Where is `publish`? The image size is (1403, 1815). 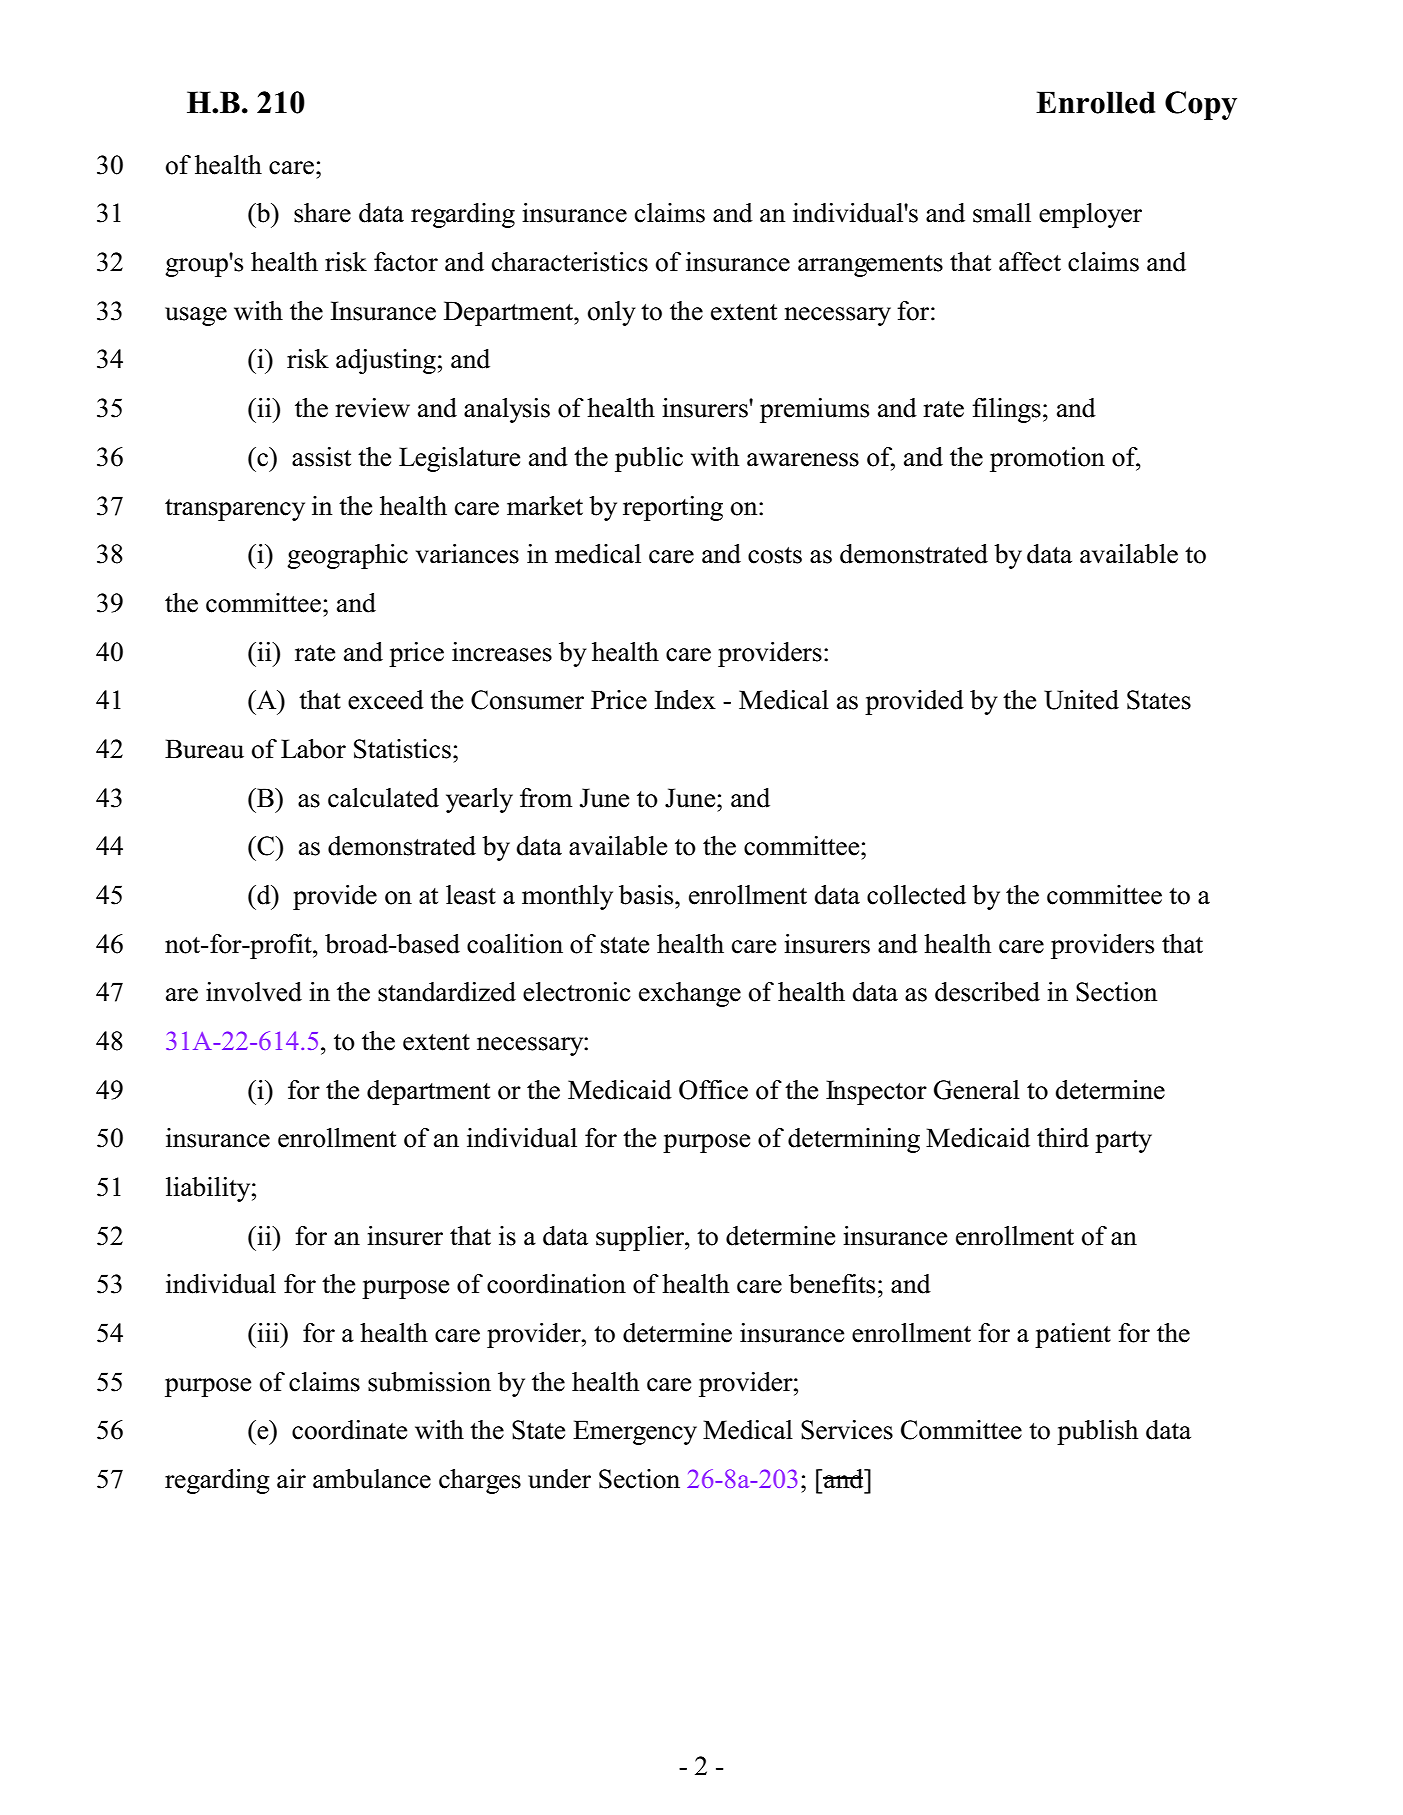
publish is located at coordinates (1097, 1432).
